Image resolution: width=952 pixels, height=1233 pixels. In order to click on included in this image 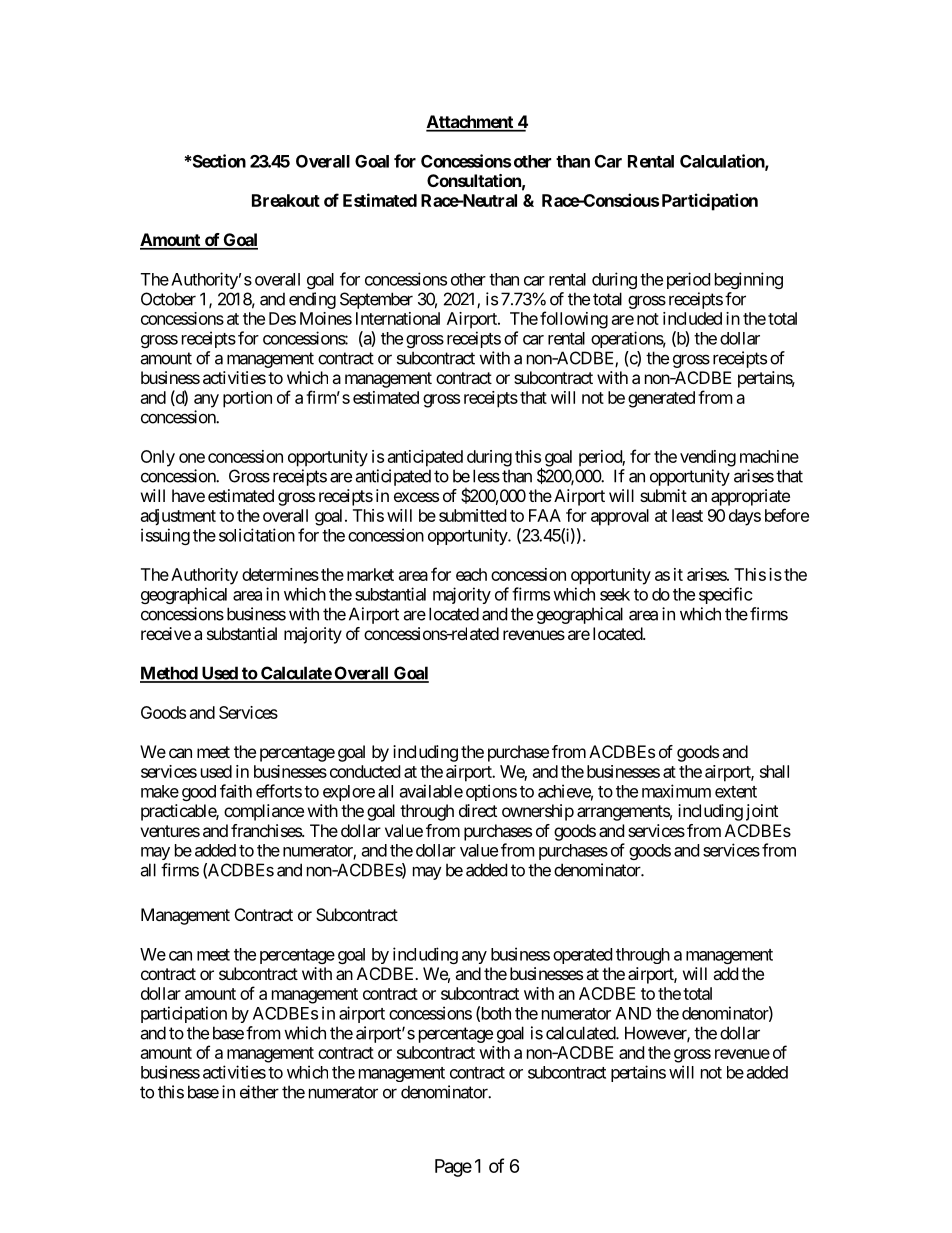, I will do `click(692, 318)`.
